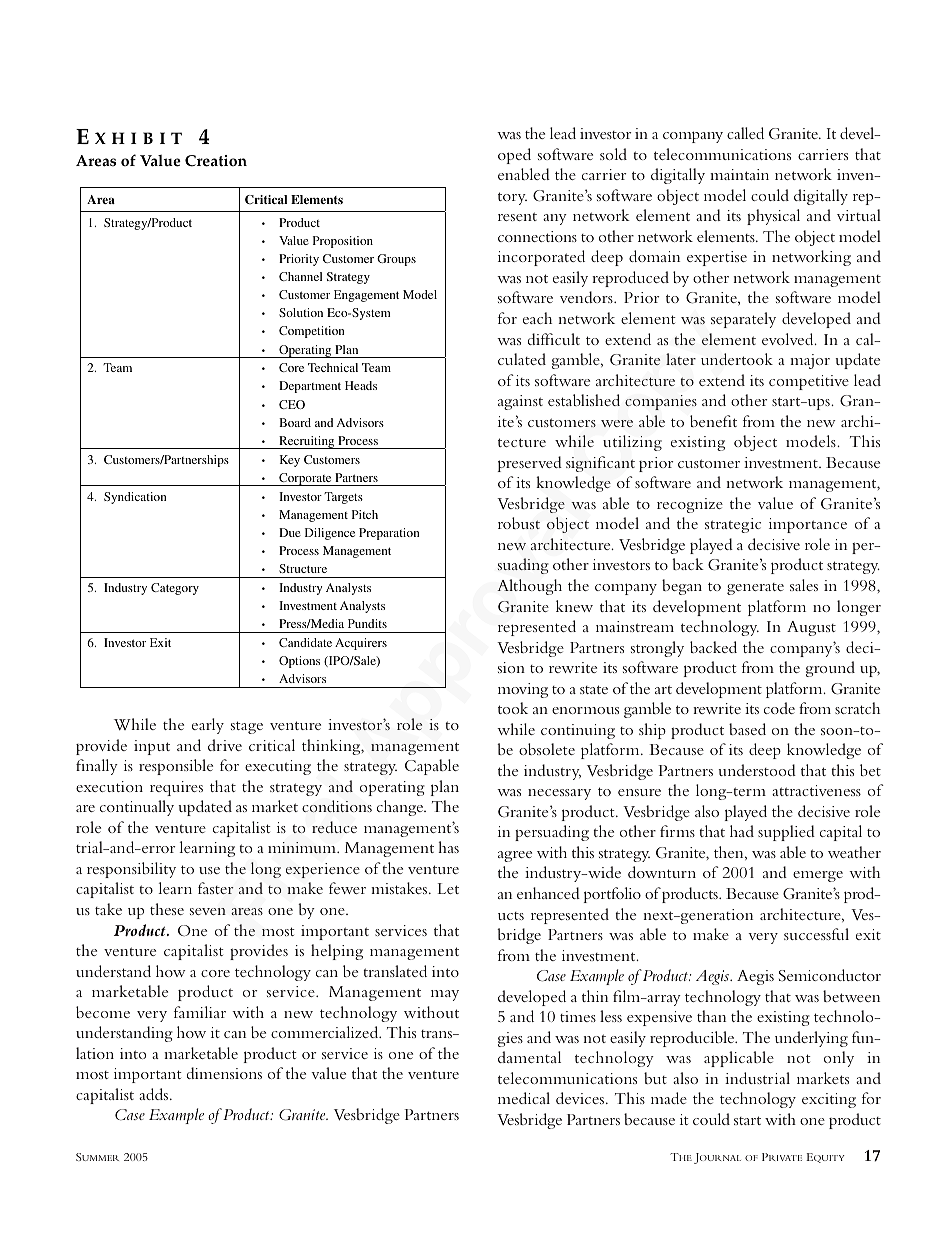  I want to click on adds, so click(153, 1094).
